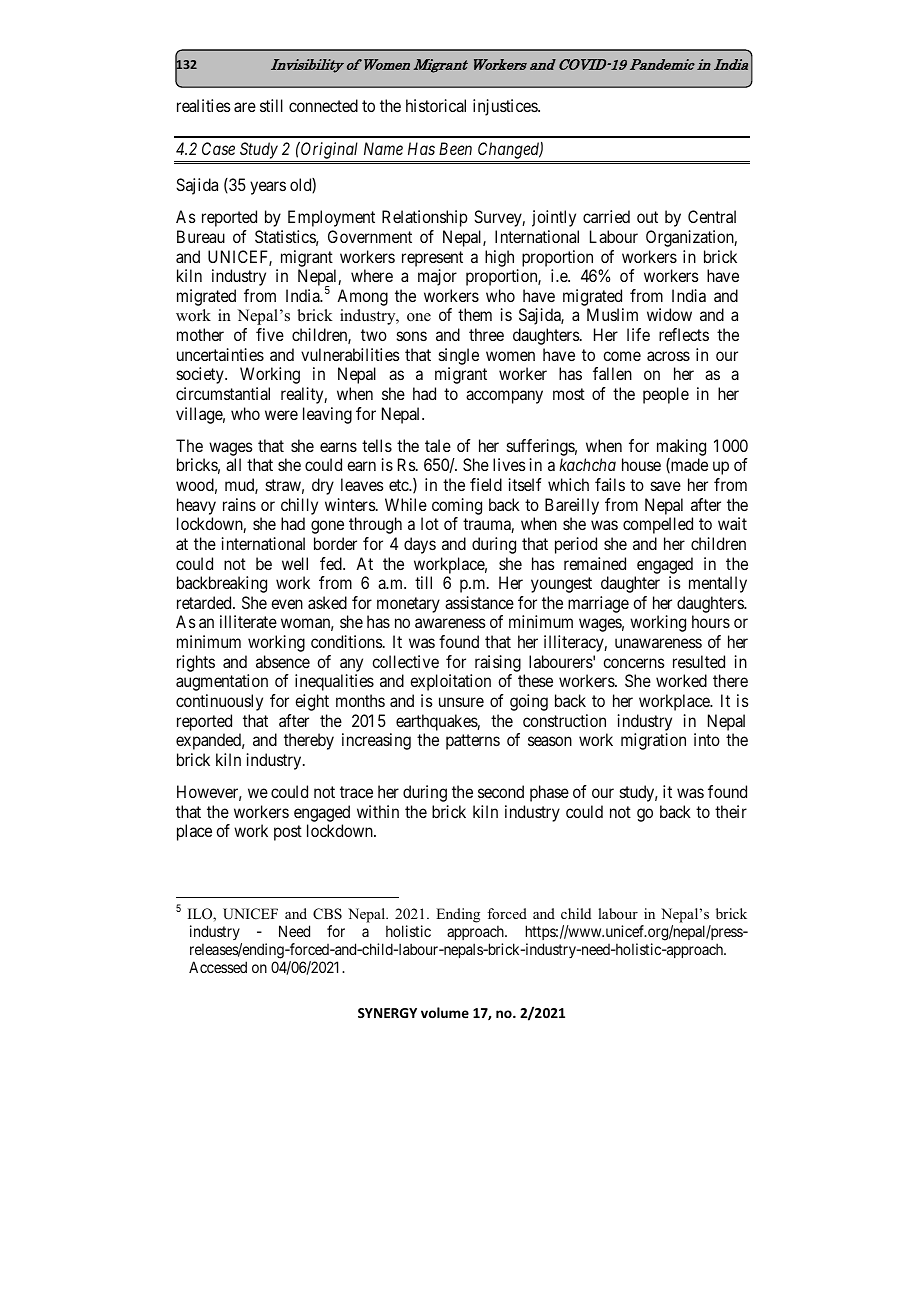 This screenshot has width=924, height=1307. I want to click on patterns, so click(473, 742).
